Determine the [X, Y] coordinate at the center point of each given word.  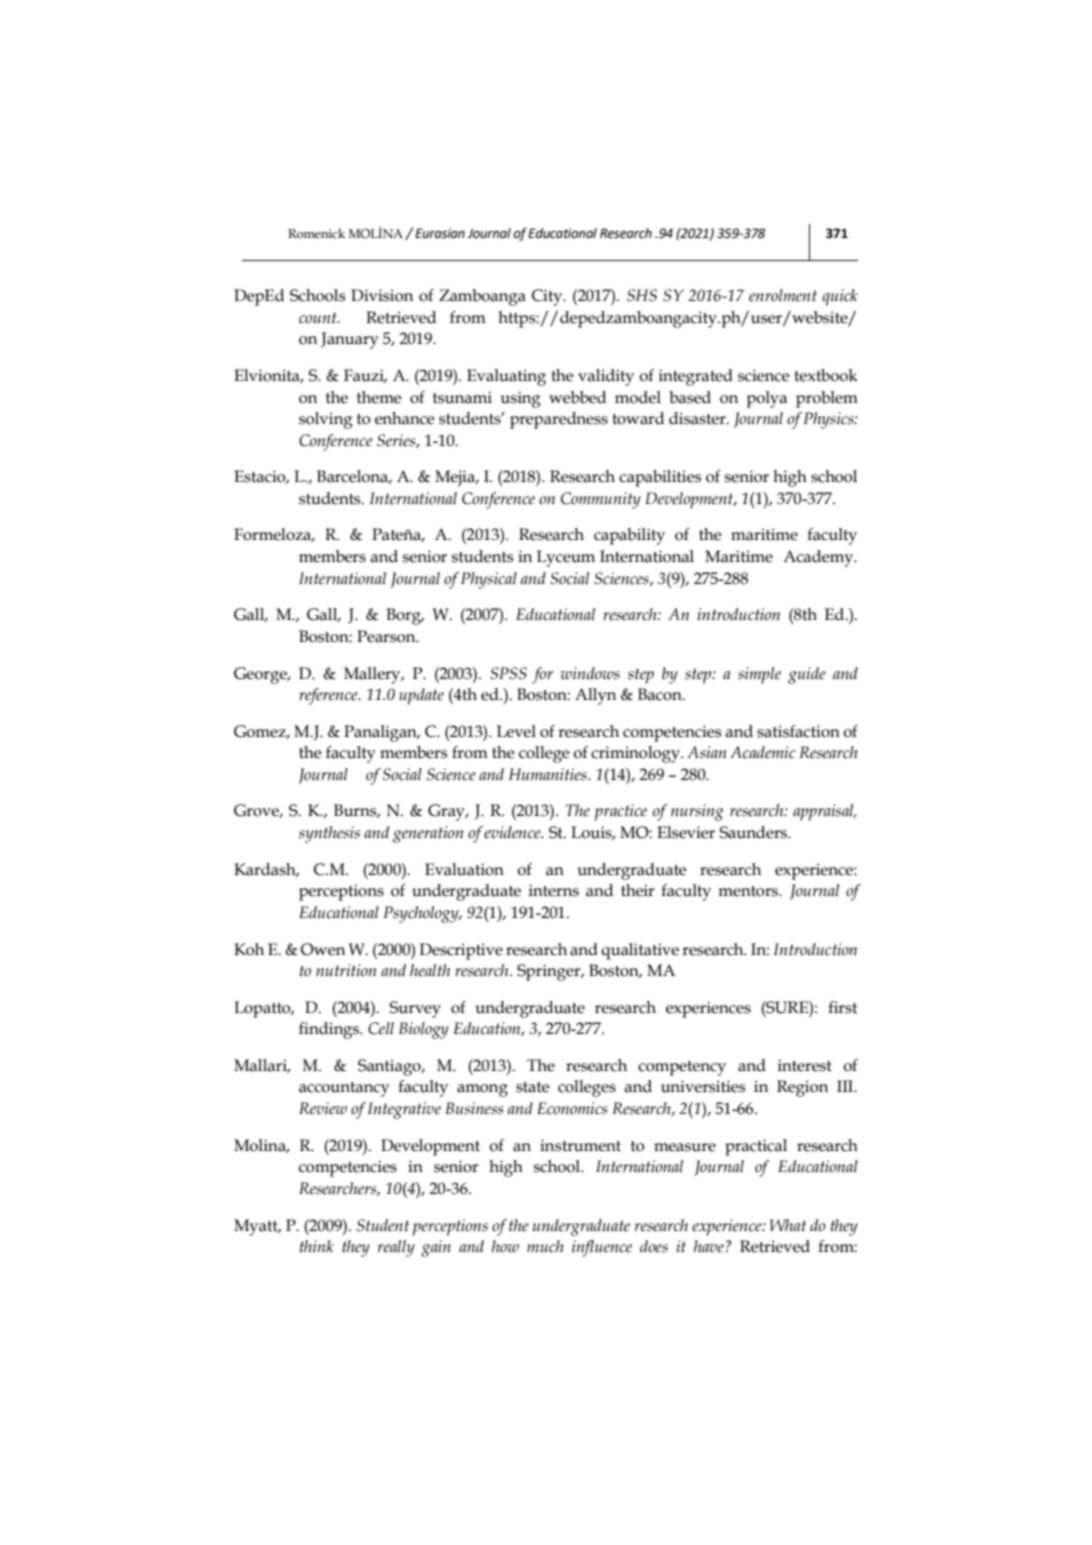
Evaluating [506, 377]
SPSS [508, 673]
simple [759, 675]
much [545, 1246]
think [317, 1246]
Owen [323, 949]
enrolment [783, 295]
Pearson [387, 636]
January [350, 340]
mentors [749, 891]
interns [554, 890]
